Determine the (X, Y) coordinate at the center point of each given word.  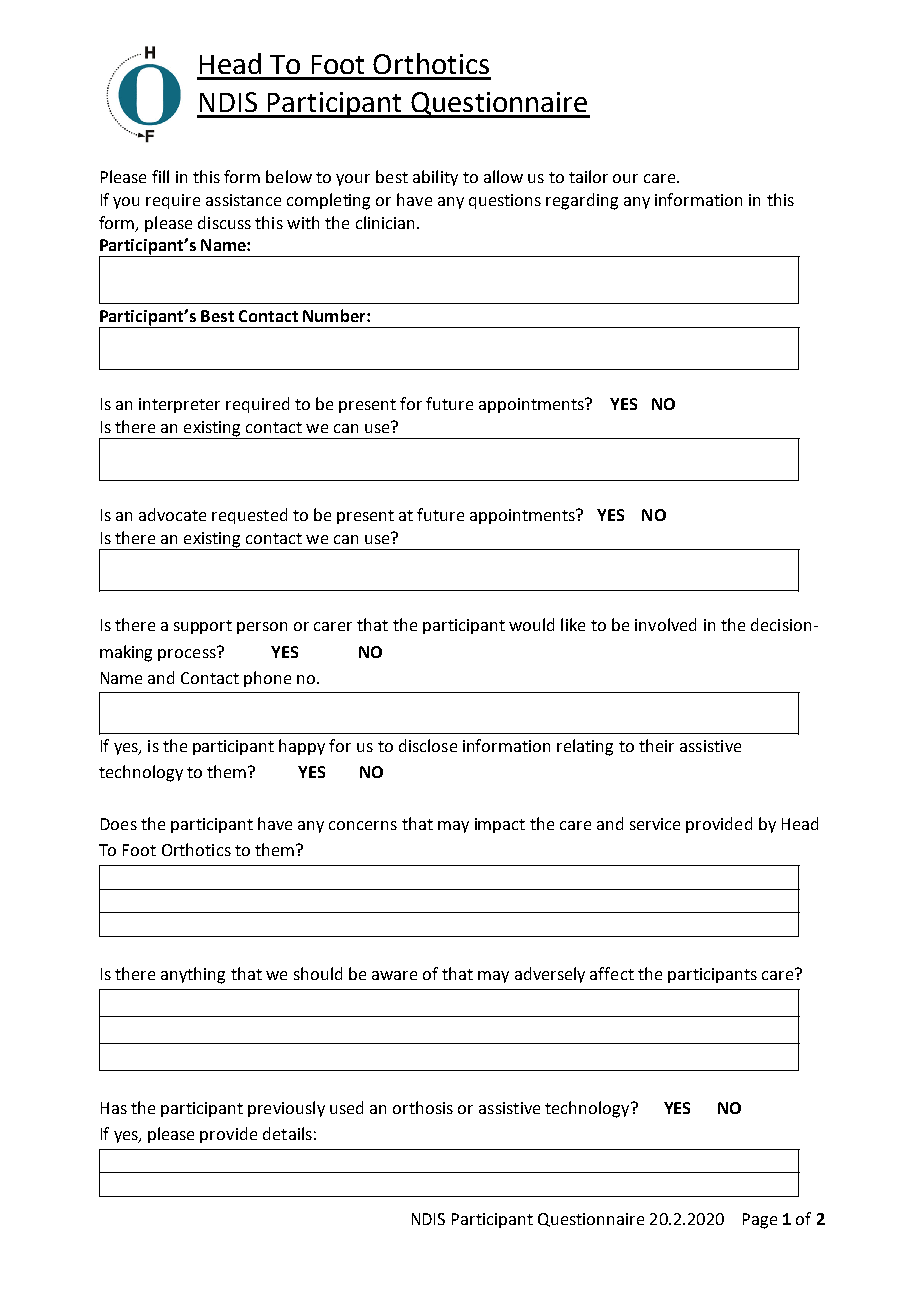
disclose (428, 745)
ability (435, 178)
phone (267, 679)
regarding (582, 201)
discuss (224, 222)
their (656, 745)
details (287, 1133)
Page (760, 1221)
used (346, 1107)
